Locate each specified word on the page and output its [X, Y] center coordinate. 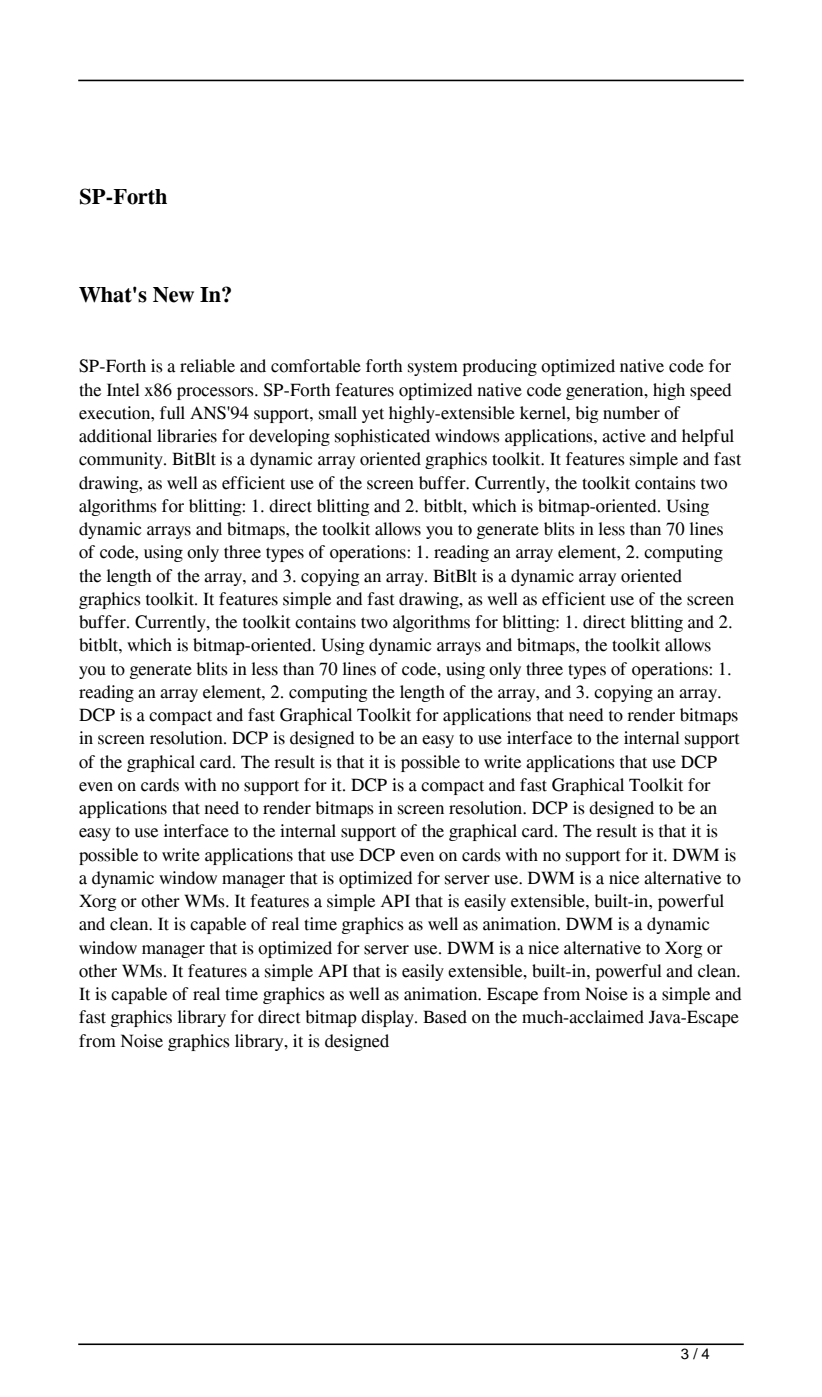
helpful [708, 437]
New [173, 295]
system [433, 368]
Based [445, 1017]
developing [289, 437]
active [624, 436]
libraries [187, 436]
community [122, 460]
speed [711, 391]
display [388, 1018]
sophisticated [382, 437]
